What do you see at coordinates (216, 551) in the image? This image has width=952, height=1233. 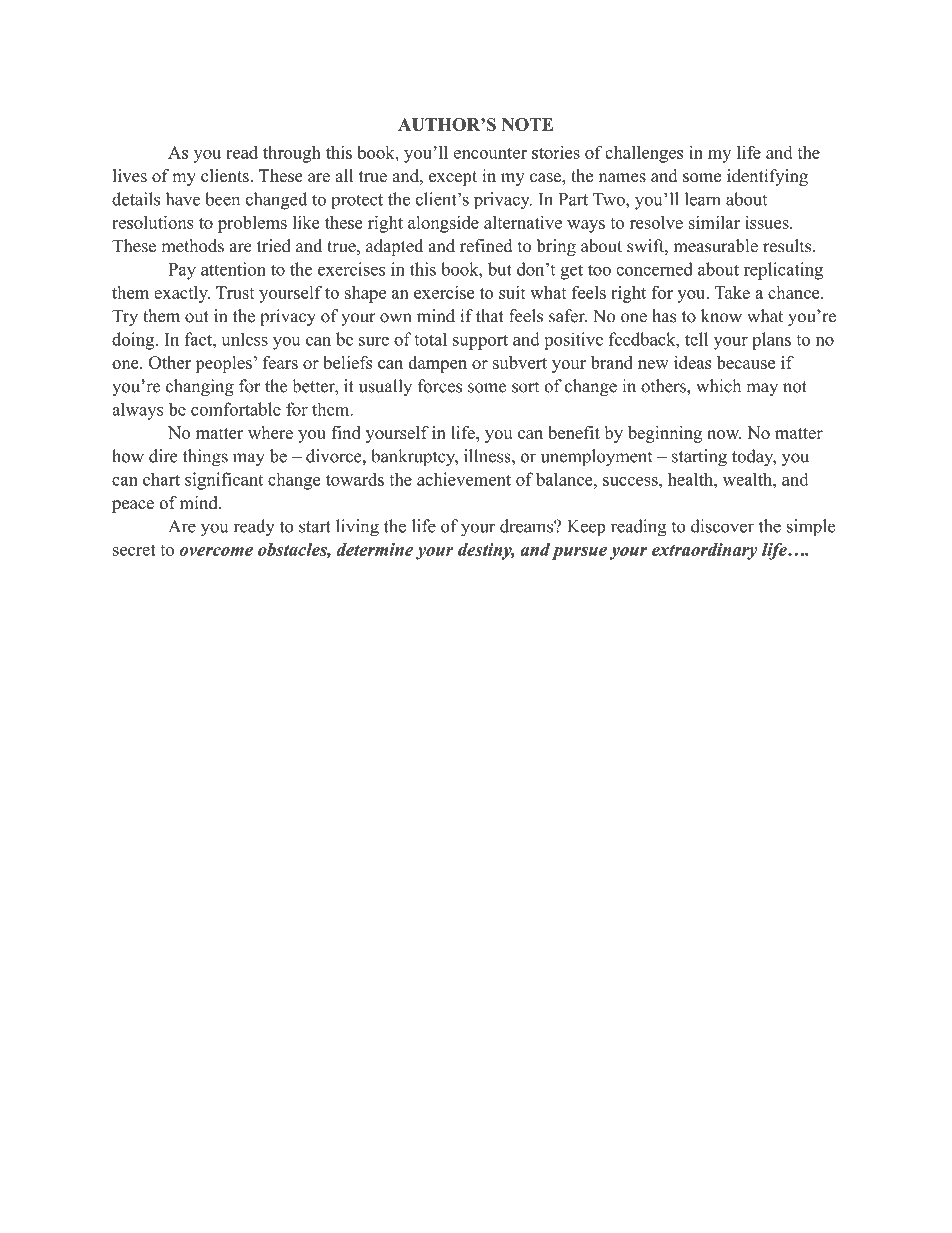 I see `overcome` at bounding box center [216, 551].
